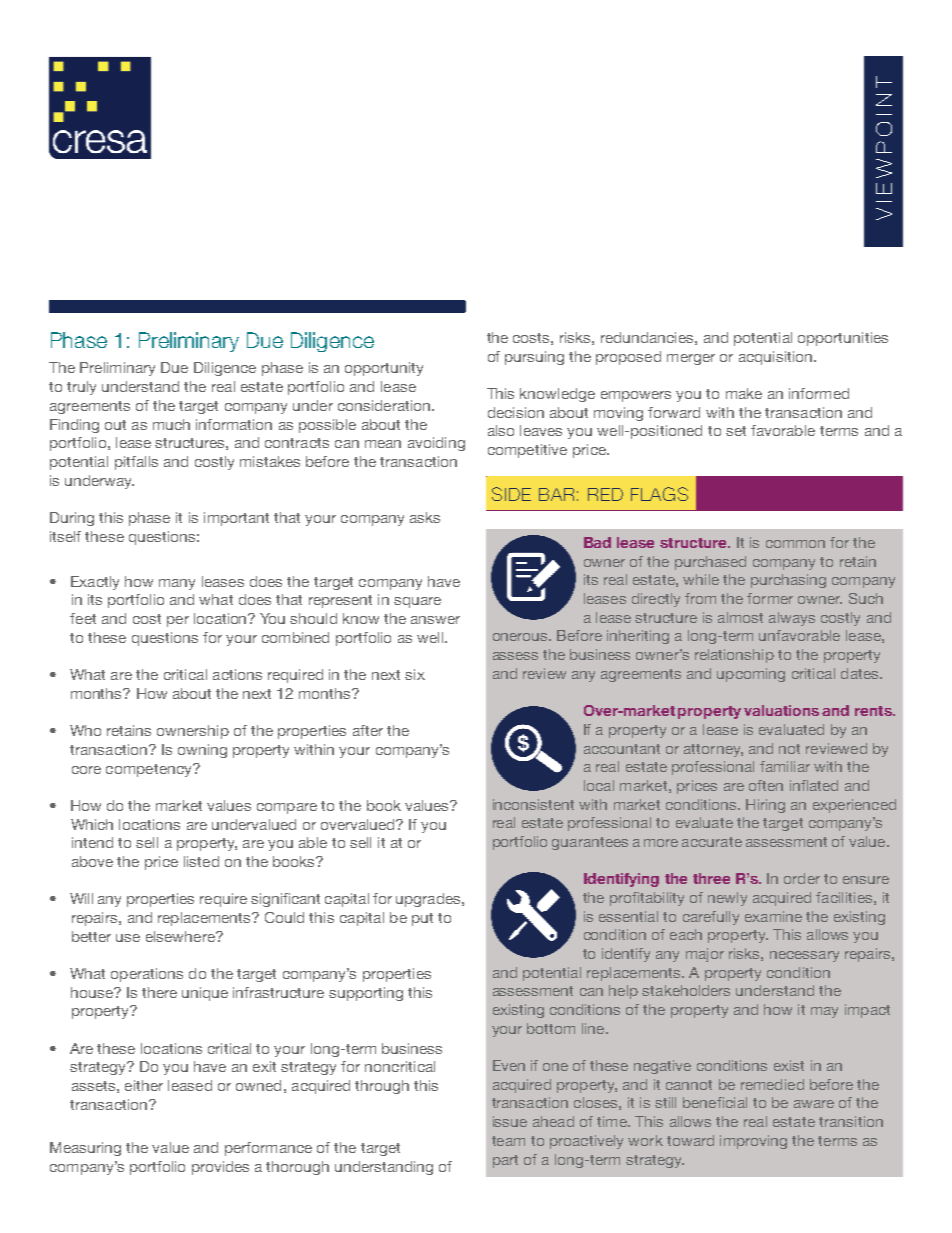 The height and width of the screenshot is (1233, 952). What do you see at coordinates (220, 1168) in the screenshot?
I see `provides` at bounding box center [220, 1168].
